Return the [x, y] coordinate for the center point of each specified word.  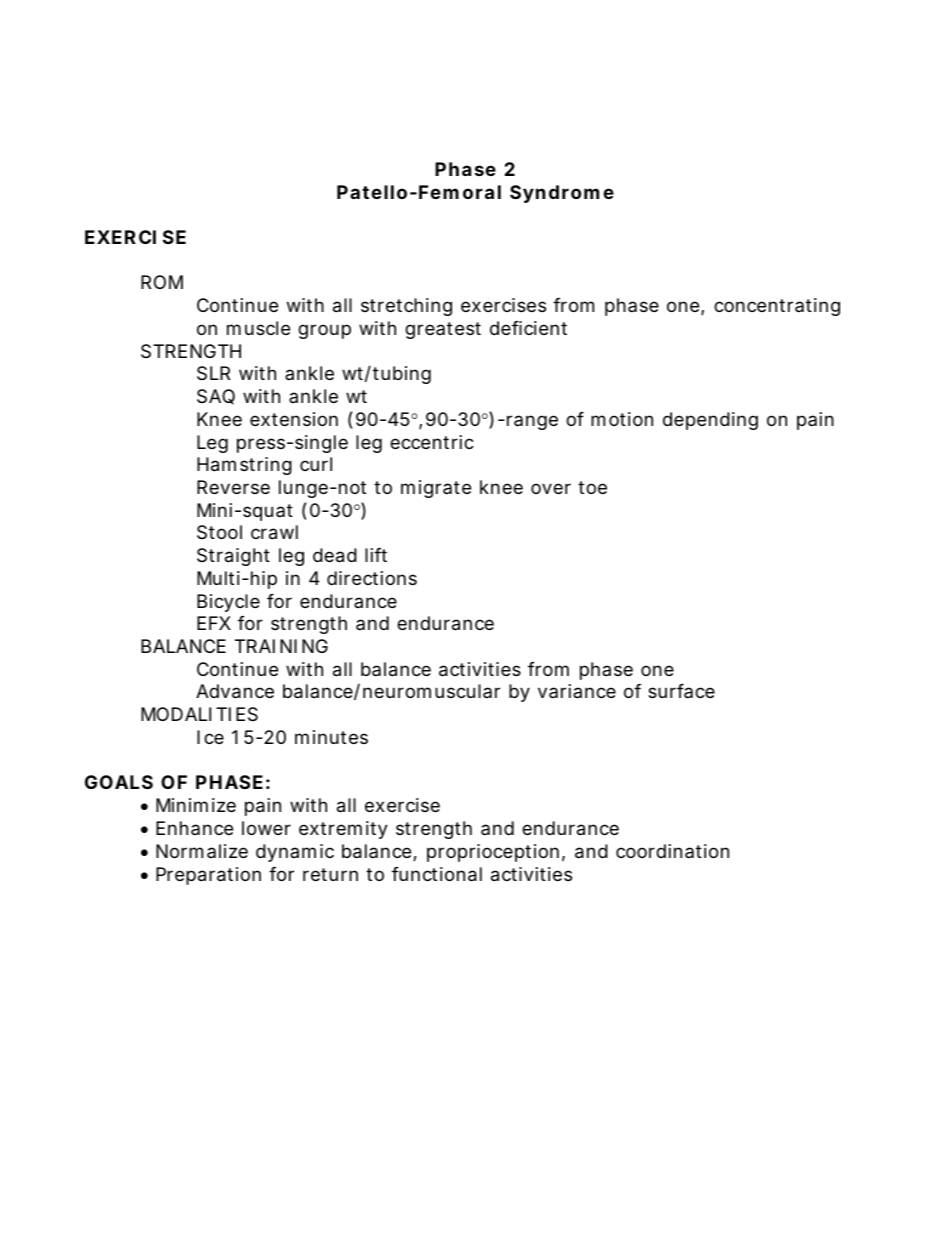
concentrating [777, 307]
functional [437, 874]
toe [592, 487]
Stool [219, 532]
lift [376, 555]
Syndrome [562, 194]
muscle [258, 328]
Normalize [202, 851]
